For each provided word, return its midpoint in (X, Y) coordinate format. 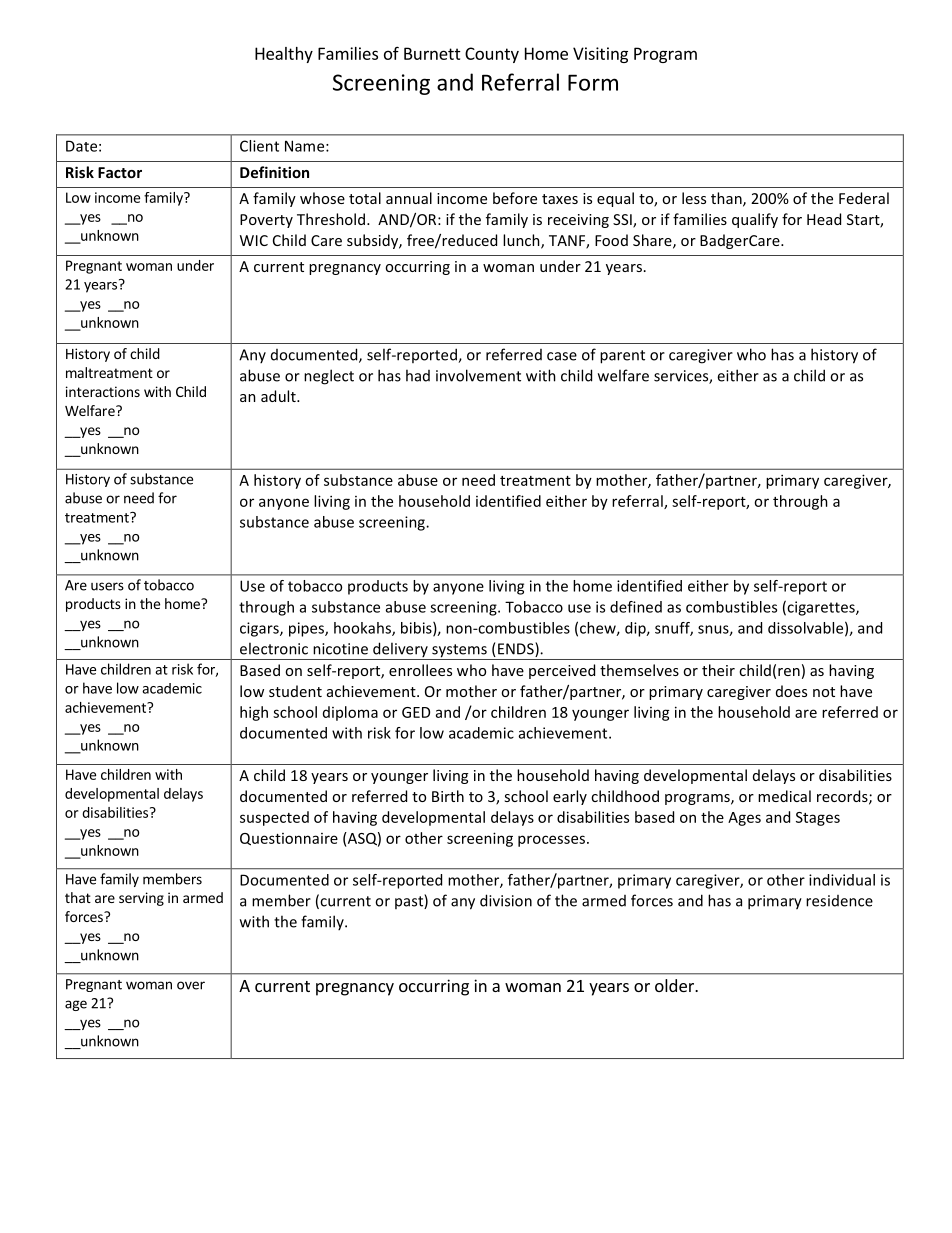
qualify (755, 220)
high (254, 713)
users (107, 586)
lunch (522, 241)
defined (636, 607)
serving (141, 899)
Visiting (600, 55)
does (791, 691)
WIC (254, 240)
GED (416, 712)
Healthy (284, 55)
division (506, 900)
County (492, 55)
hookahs (363, 629)
